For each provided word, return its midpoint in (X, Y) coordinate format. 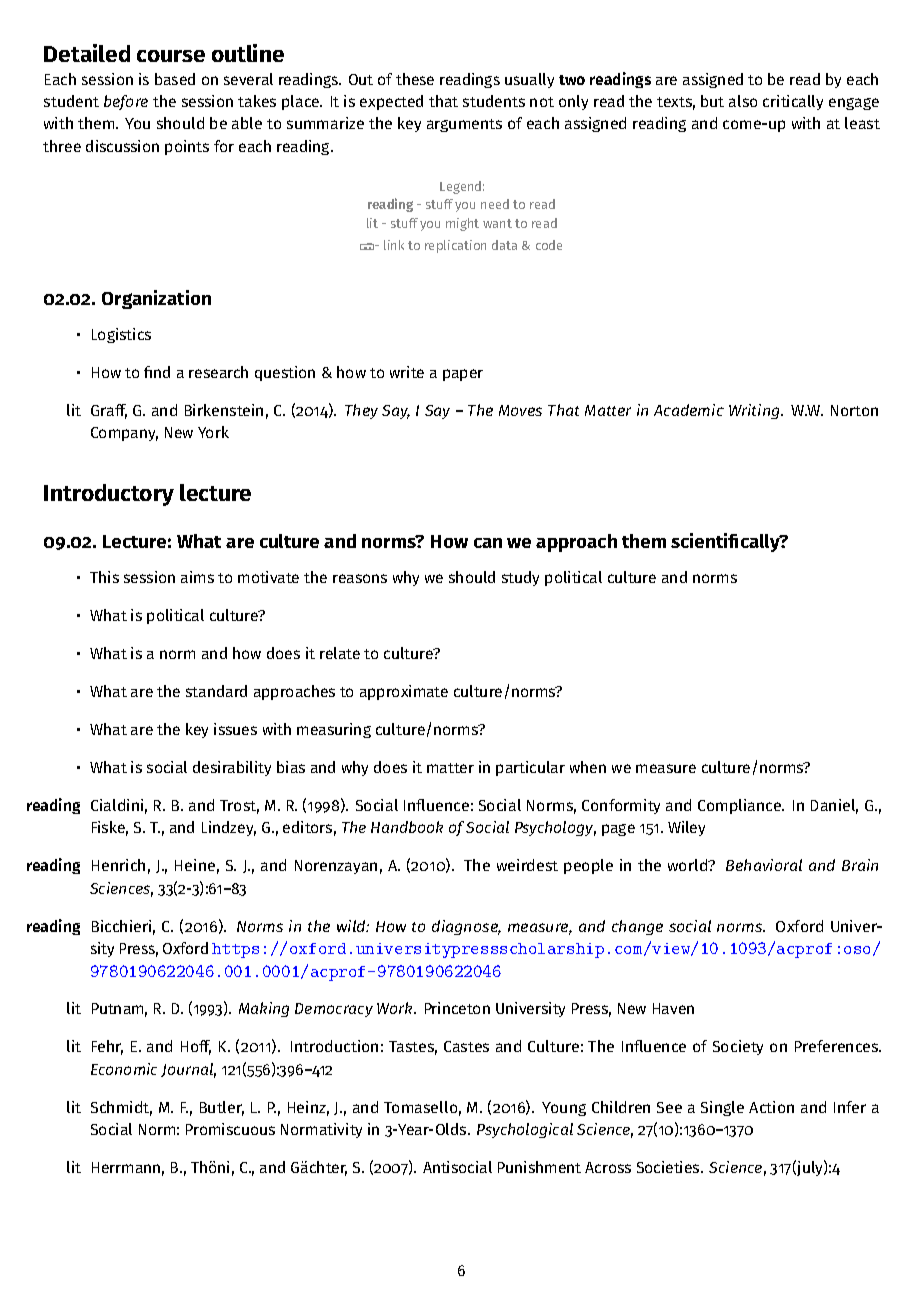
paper (463, 375)
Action (771, 1107)
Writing (755, 411)
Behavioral (764, 865)
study (520, 578)
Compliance (741, 806)
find (157, 372)
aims (197, 577)
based (175, 79)
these (415, 79)
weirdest (527, 865)
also (743, 101)
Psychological (525, 1130)
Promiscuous (230, 1129)
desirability (232, 768)
